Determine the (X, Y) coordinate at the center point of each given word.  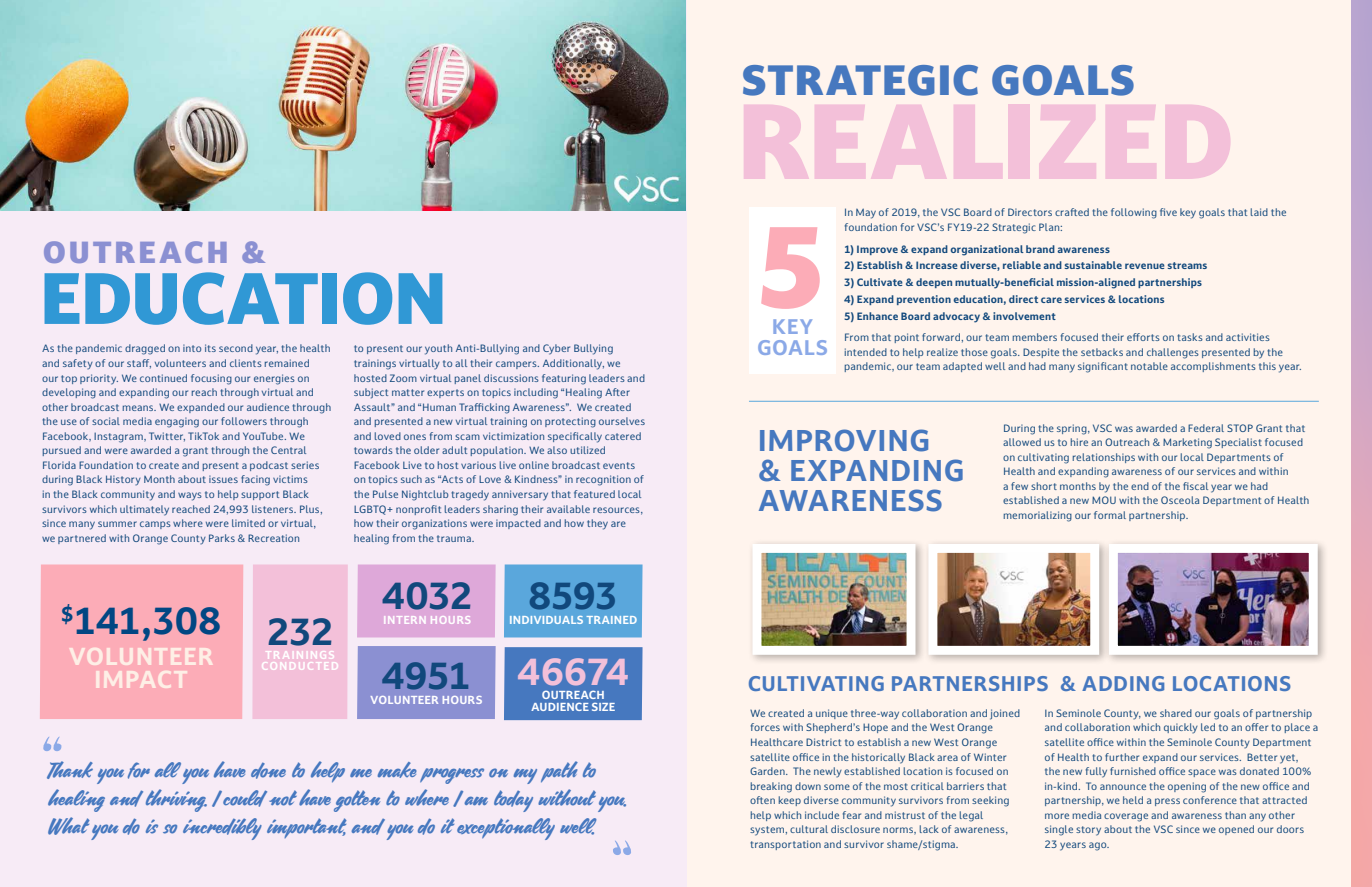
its (210, 348)
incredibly (222, 829)
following (1134, 213)
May (866, 213)
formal (1110, 515)
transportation (785, 845)
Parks (222, 538)
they (597, 524)
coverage (1126, 817)
